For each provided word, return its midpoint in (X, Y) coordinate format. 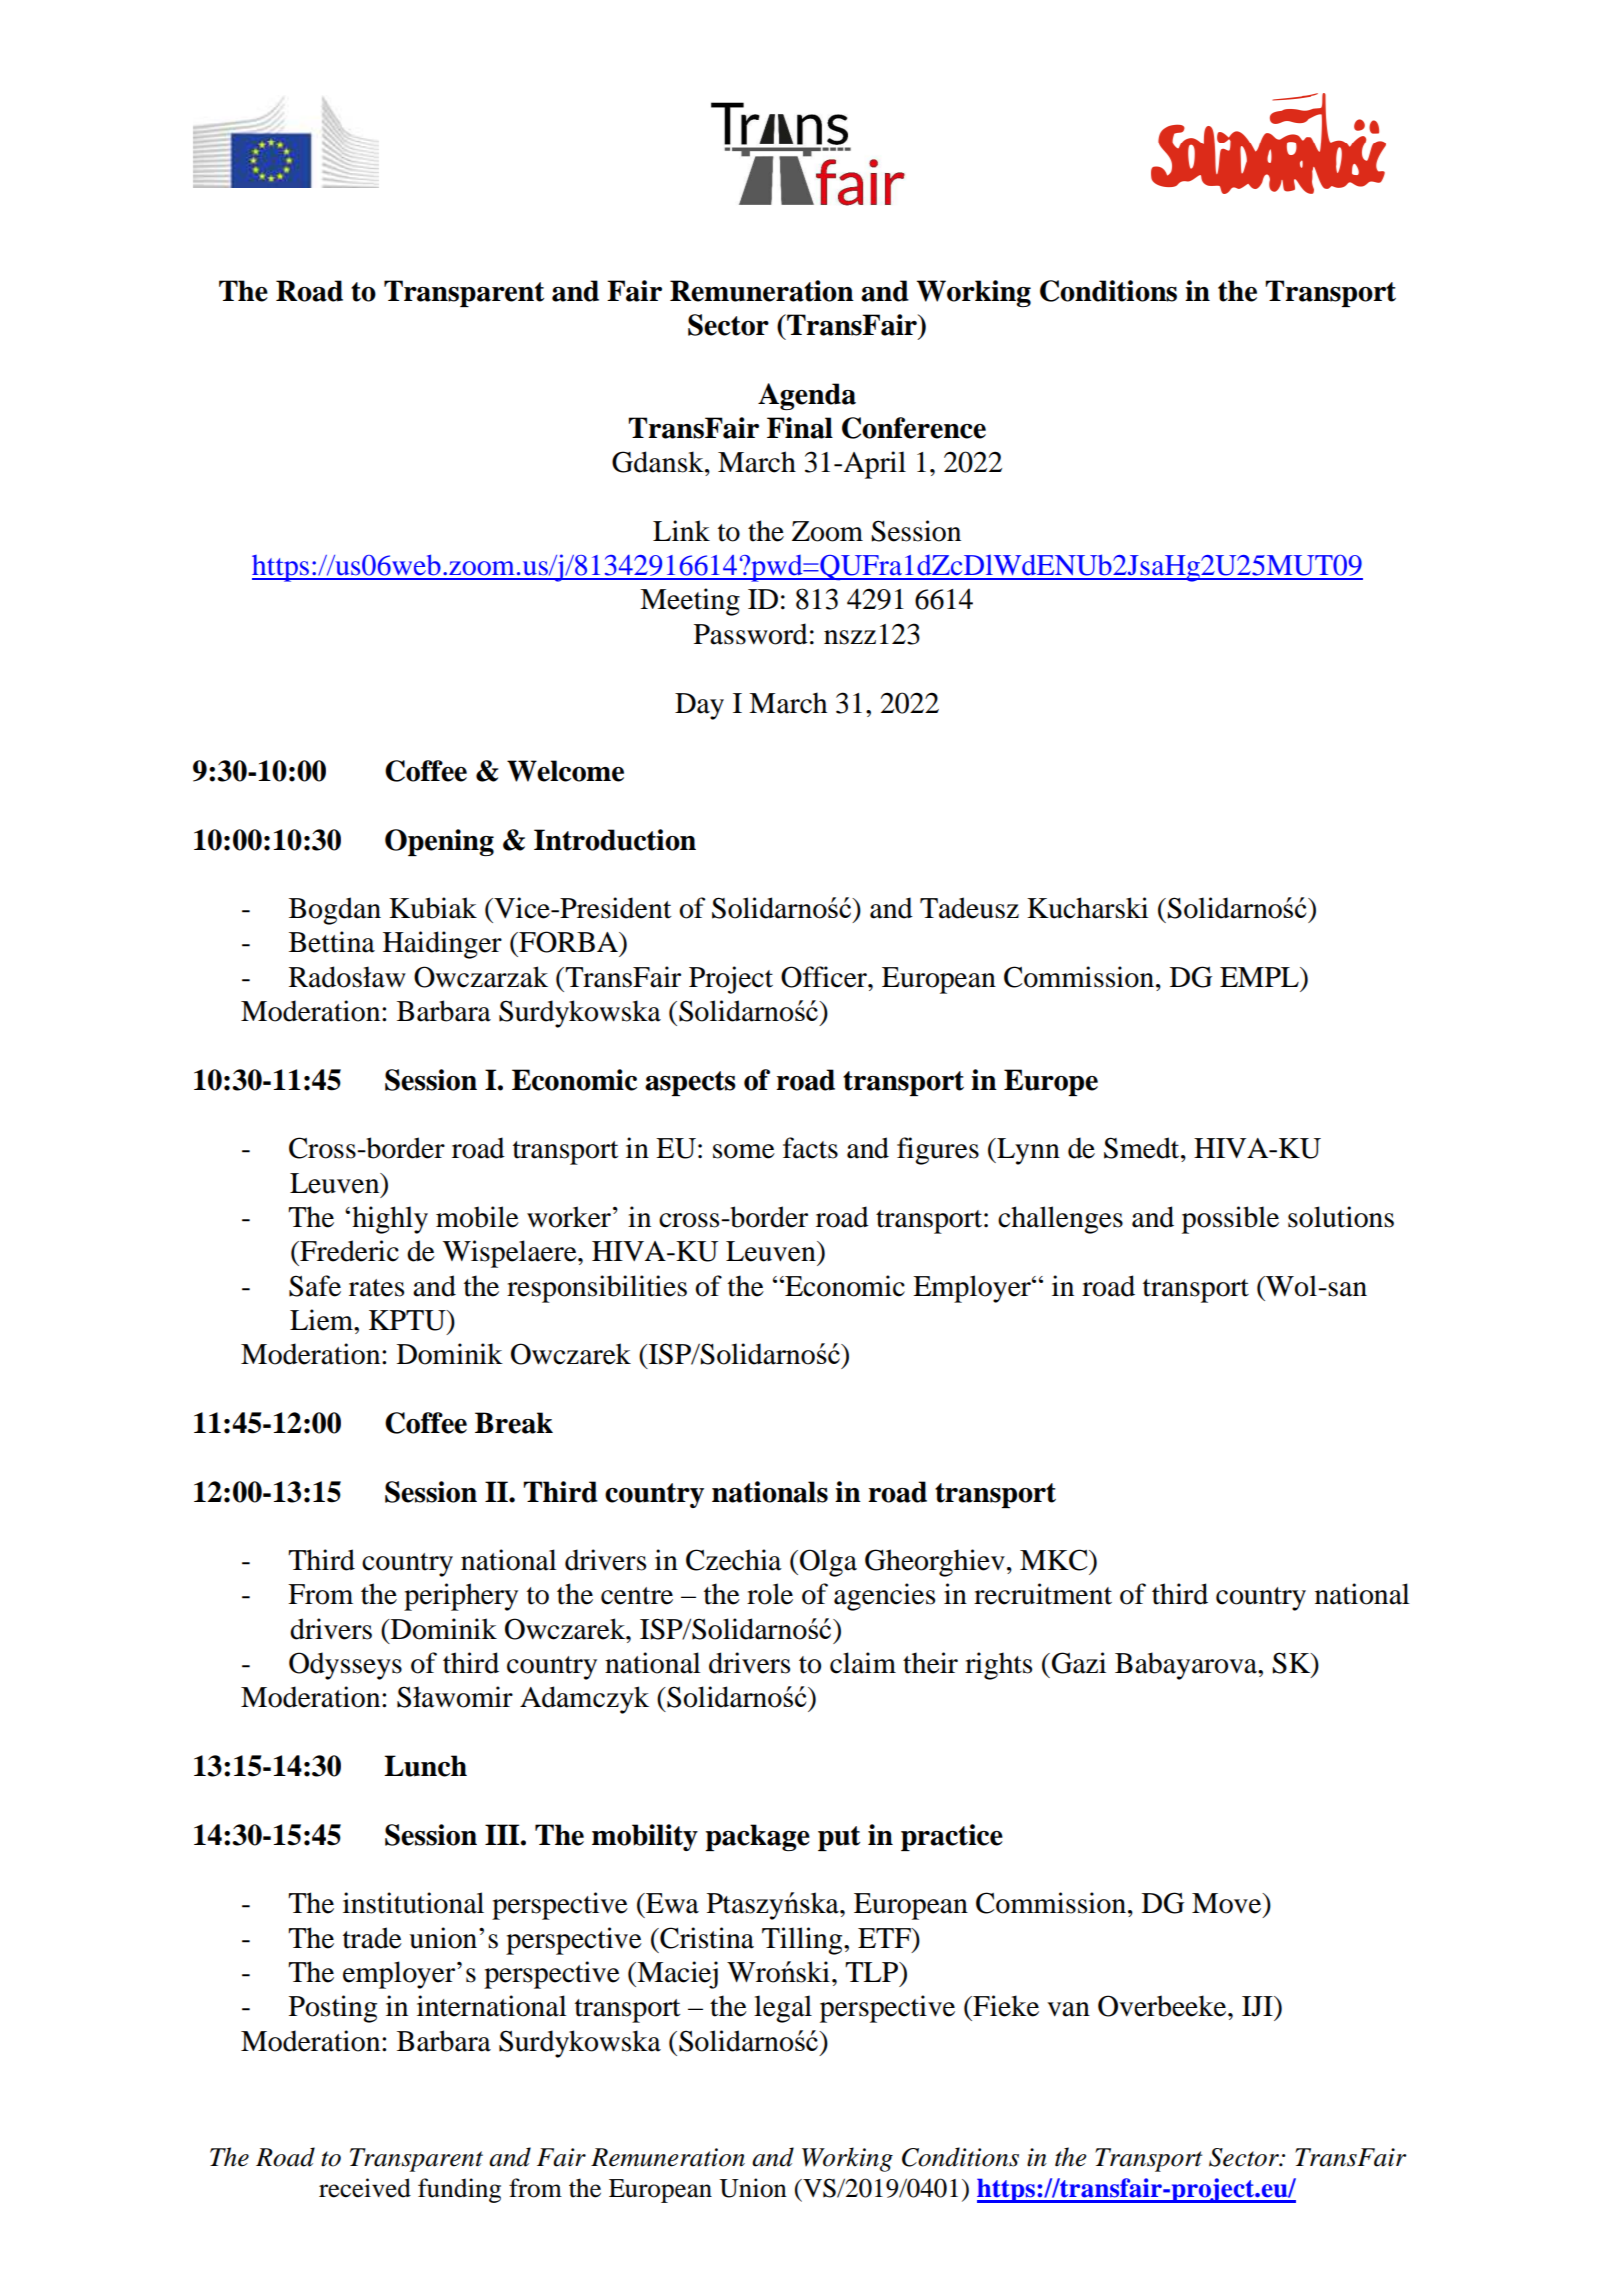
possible (1230, 1220)
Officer (825, 977)
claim (863, 1663)
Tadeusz (969, 908)
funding (459, 2190)
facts (810, 1148)
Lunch (425, 1766)
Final (800, 428)
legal (783, 2009)
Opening (439, 842)
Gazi (1079, 1663)
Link (681, 530)
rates (376, 1288)
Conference (914, 428)
